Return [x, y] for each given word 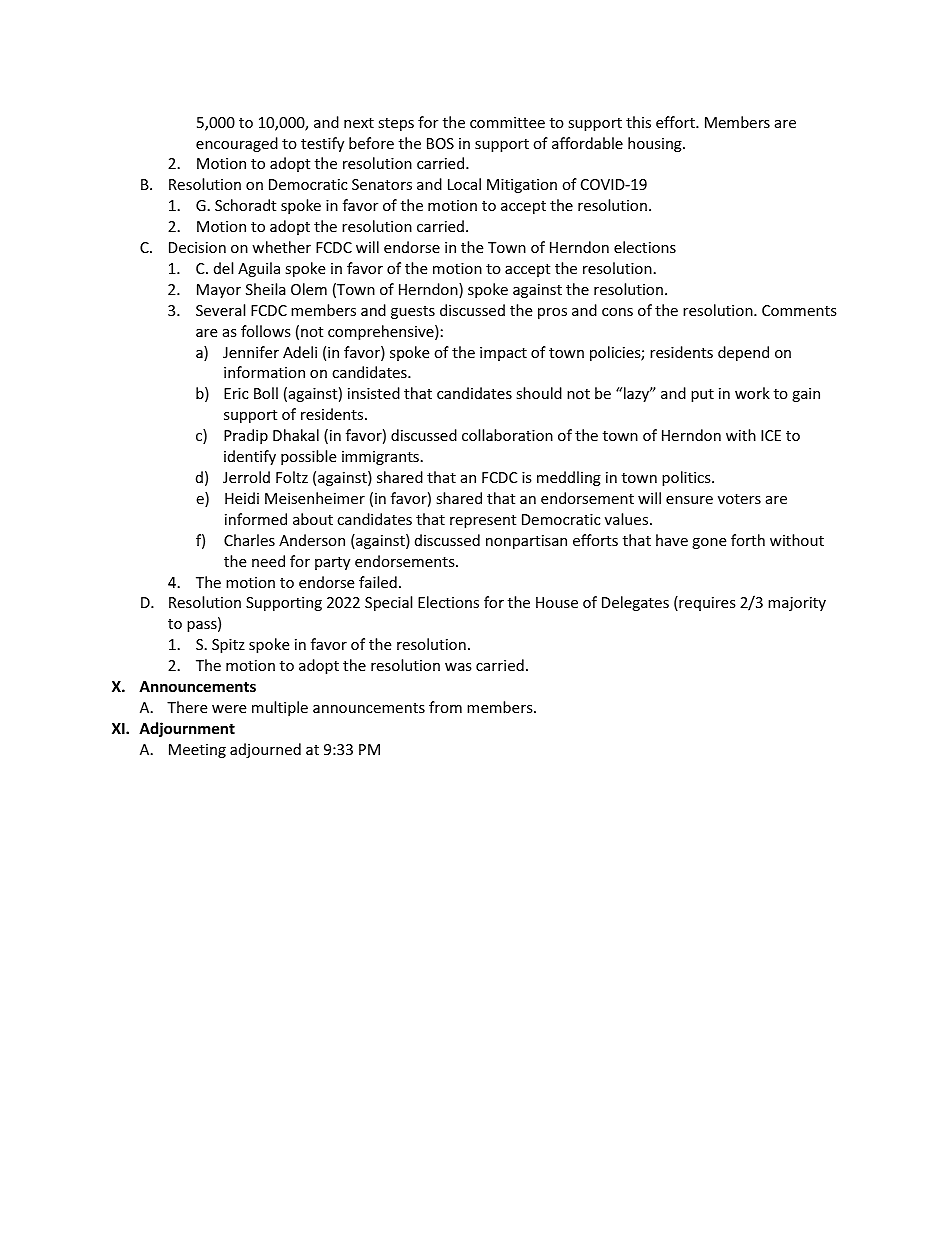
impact [503, 354]
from [445, 707]
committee [507, 122]
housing [656, 144]
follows [266, 331]
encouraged [237, 144]
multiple [280, 708]
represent [483, 521]
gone [709, 543]
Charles [249, 540]
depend [743, 353]
